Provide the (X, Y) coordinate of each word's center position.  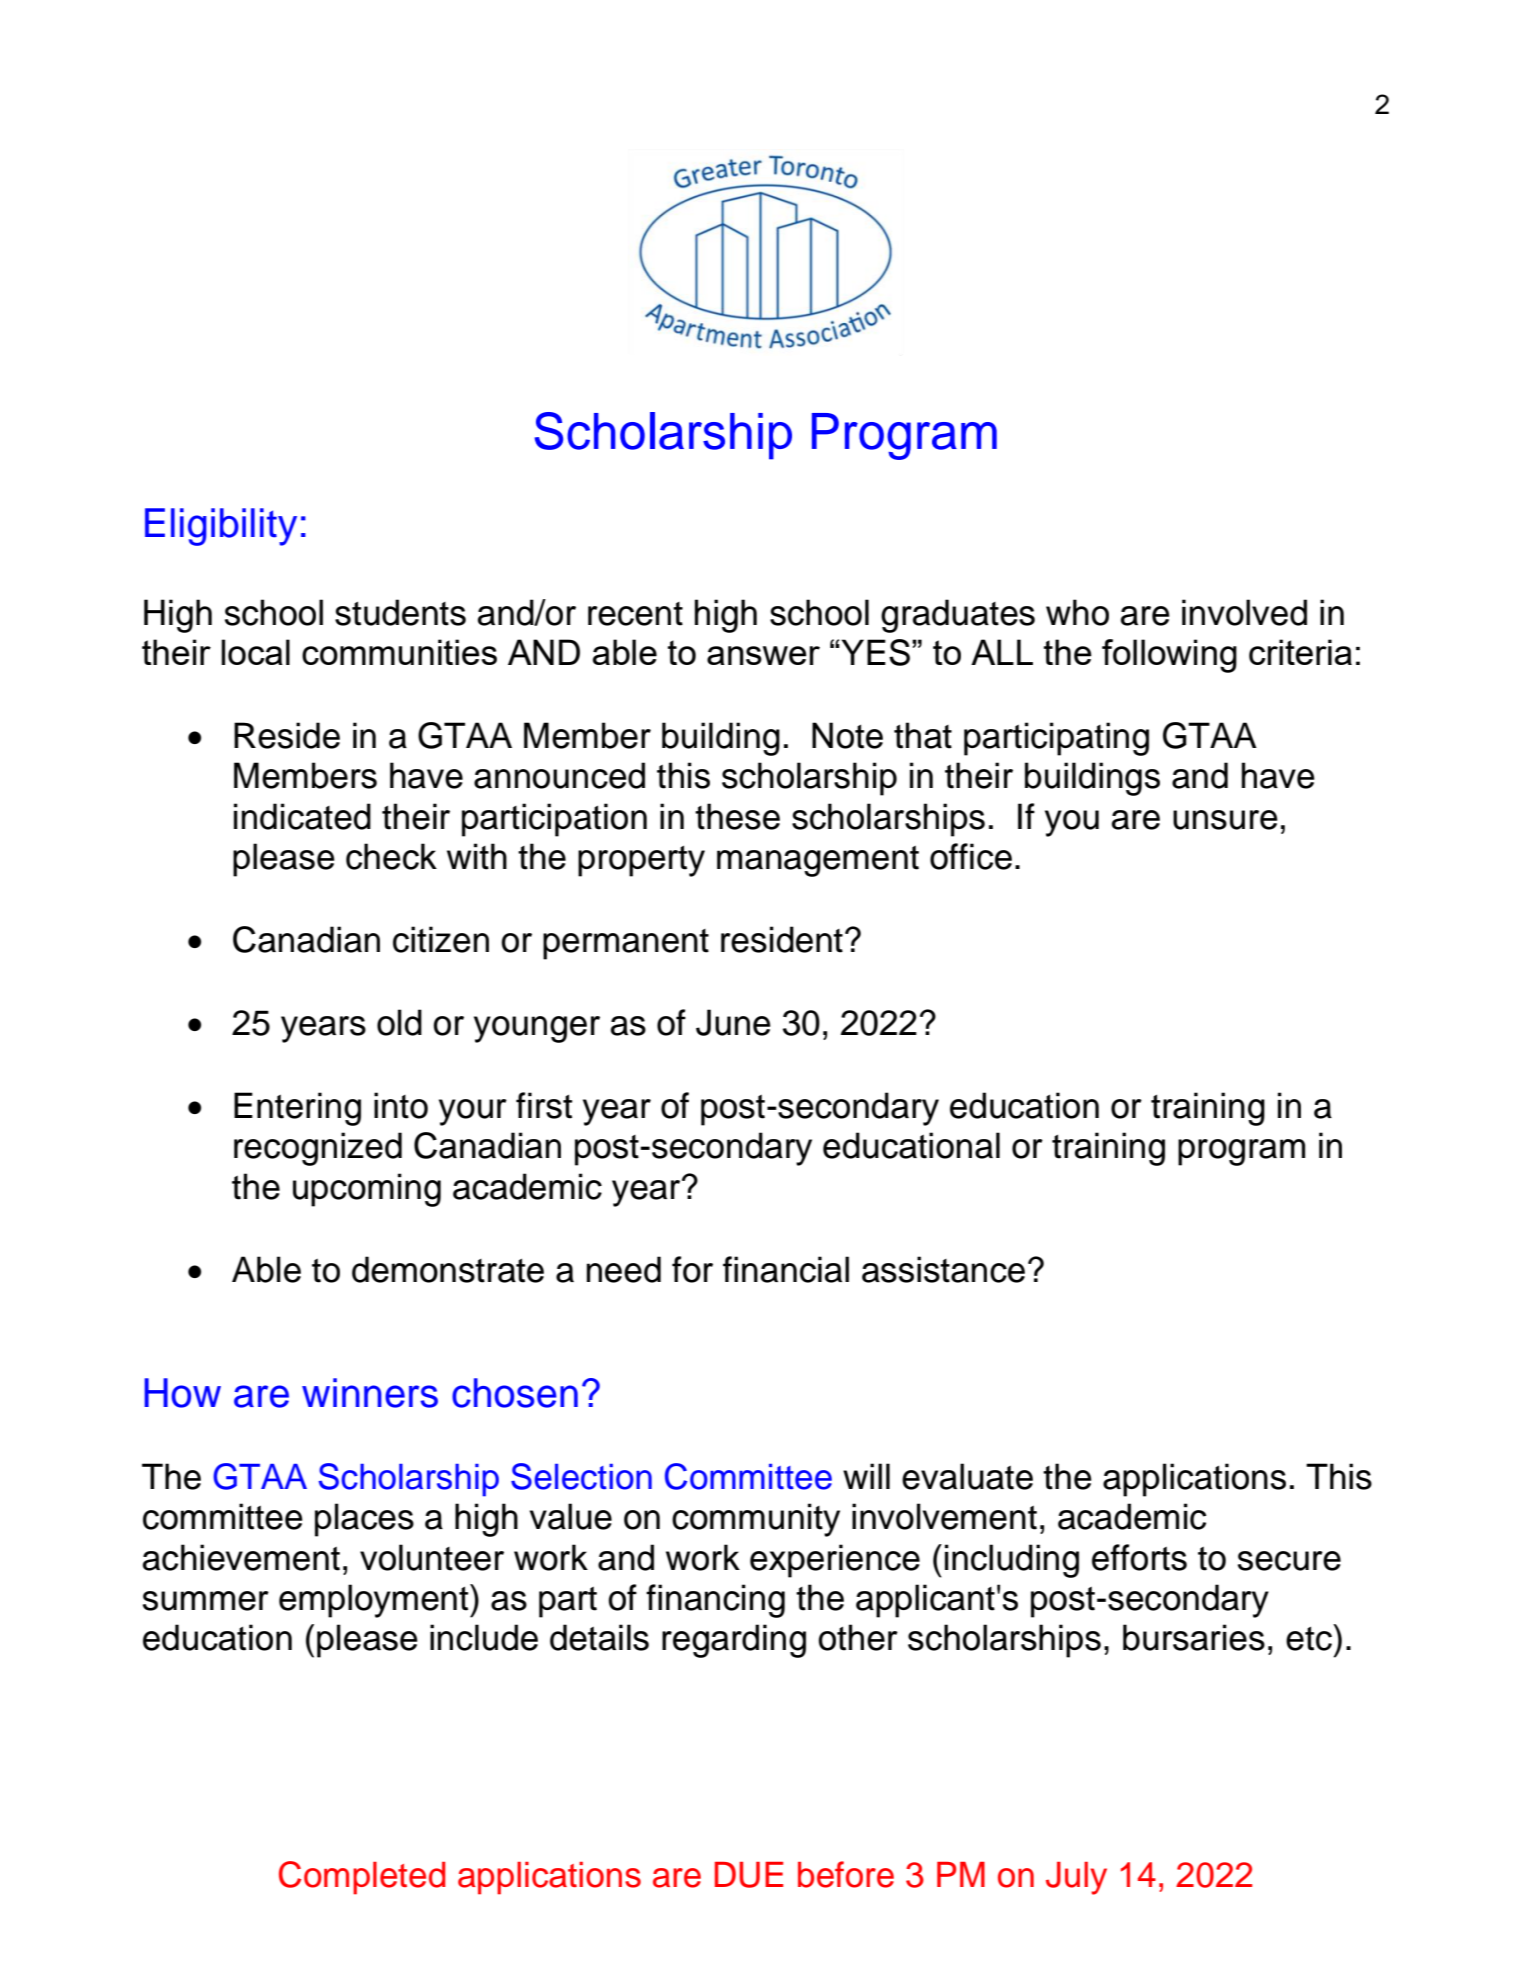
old (399, 1022)
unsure (1225, 820)
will (866, 1476)
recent (635, 614)
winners (370, 1393)
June (733, 1022)
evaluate (967, 1476)
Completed (362, 1878)
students (400, 612)
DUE (749, 1875)
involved (1244, 612)
